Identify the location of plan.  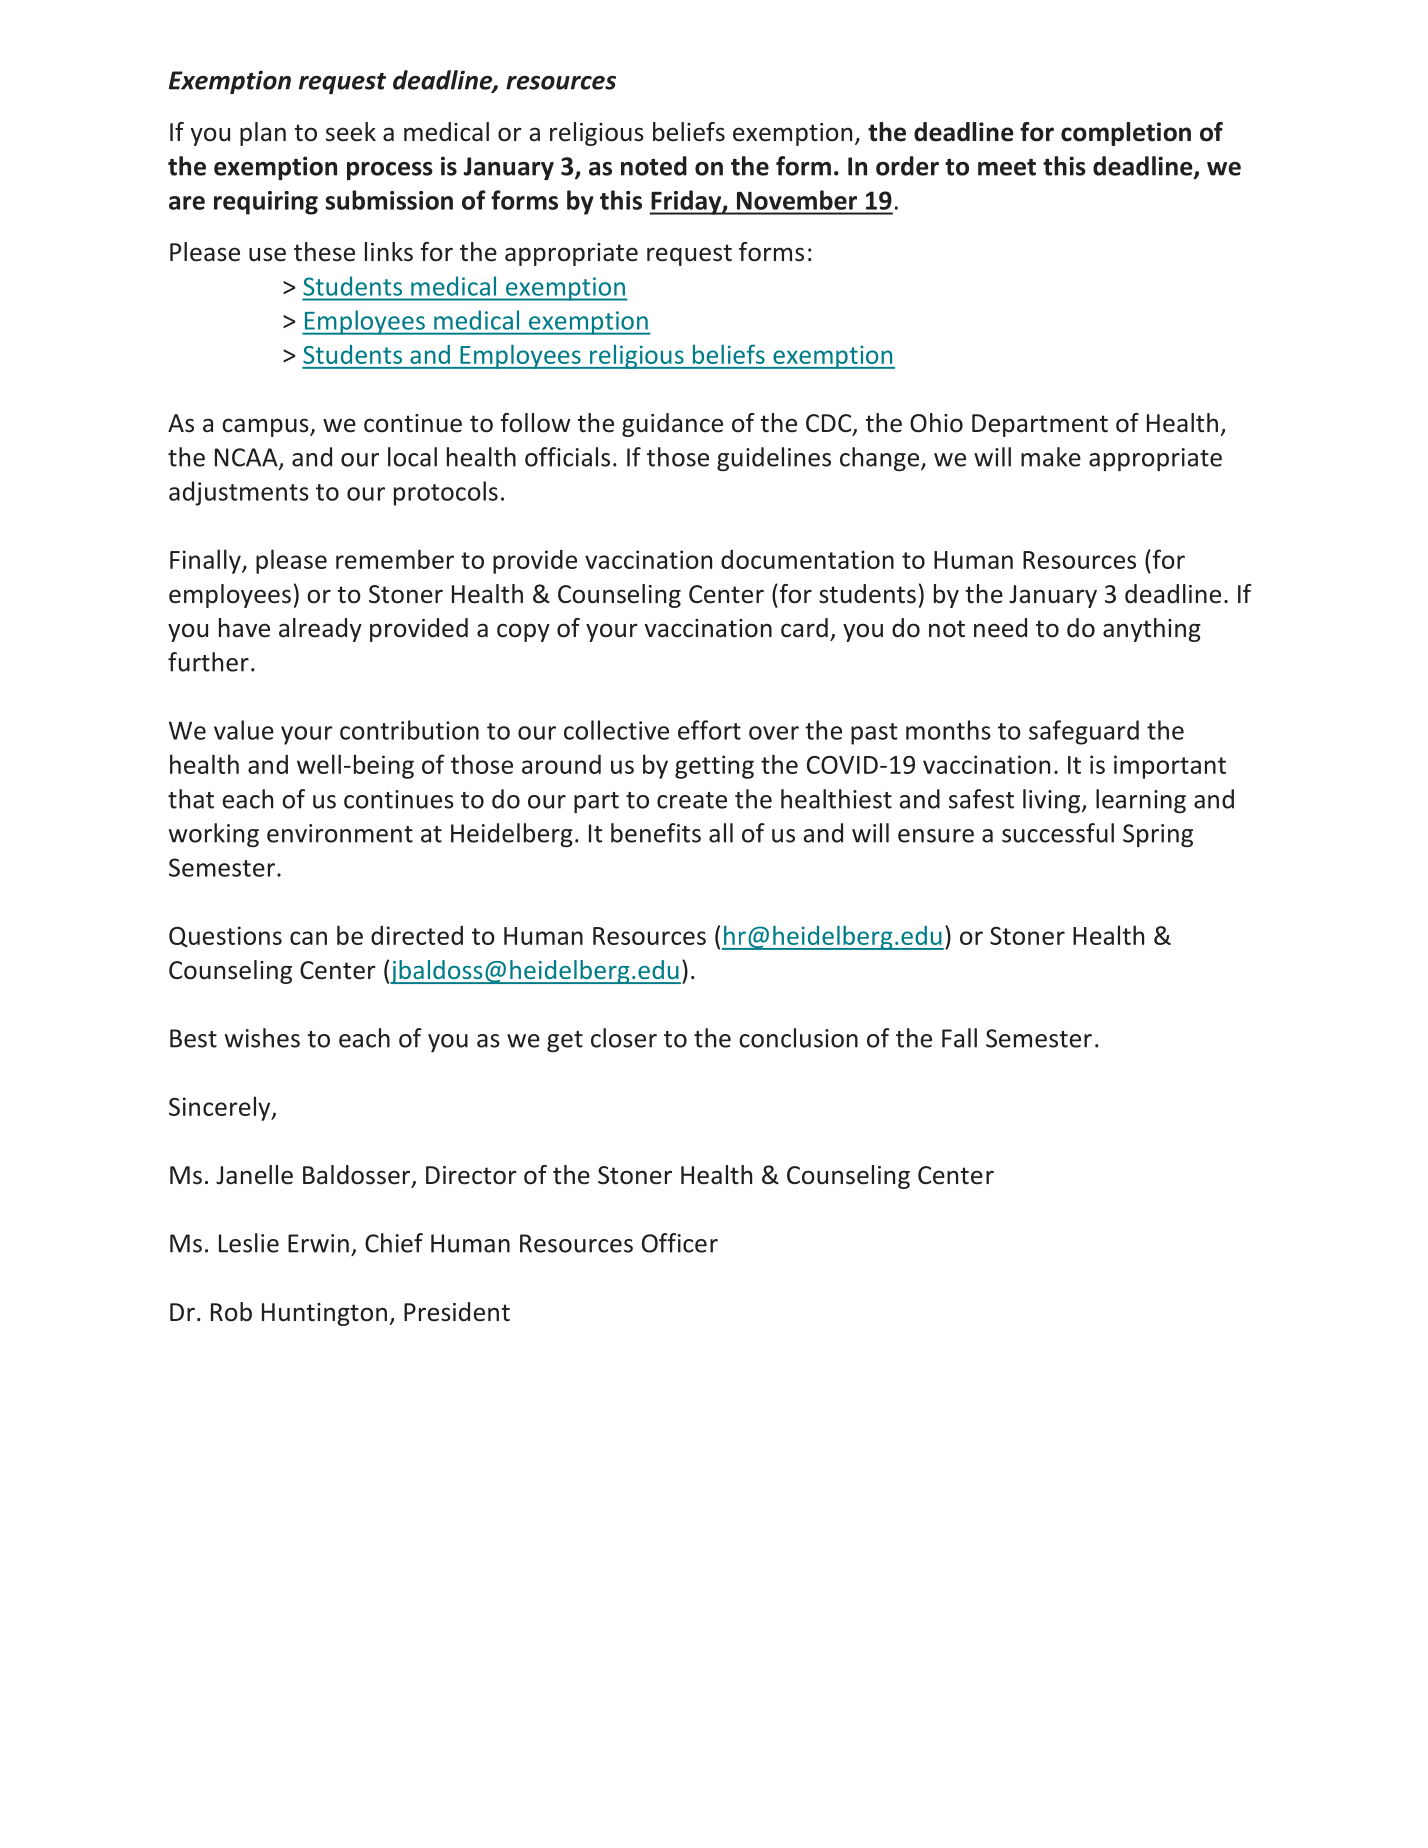
(263, 134).
